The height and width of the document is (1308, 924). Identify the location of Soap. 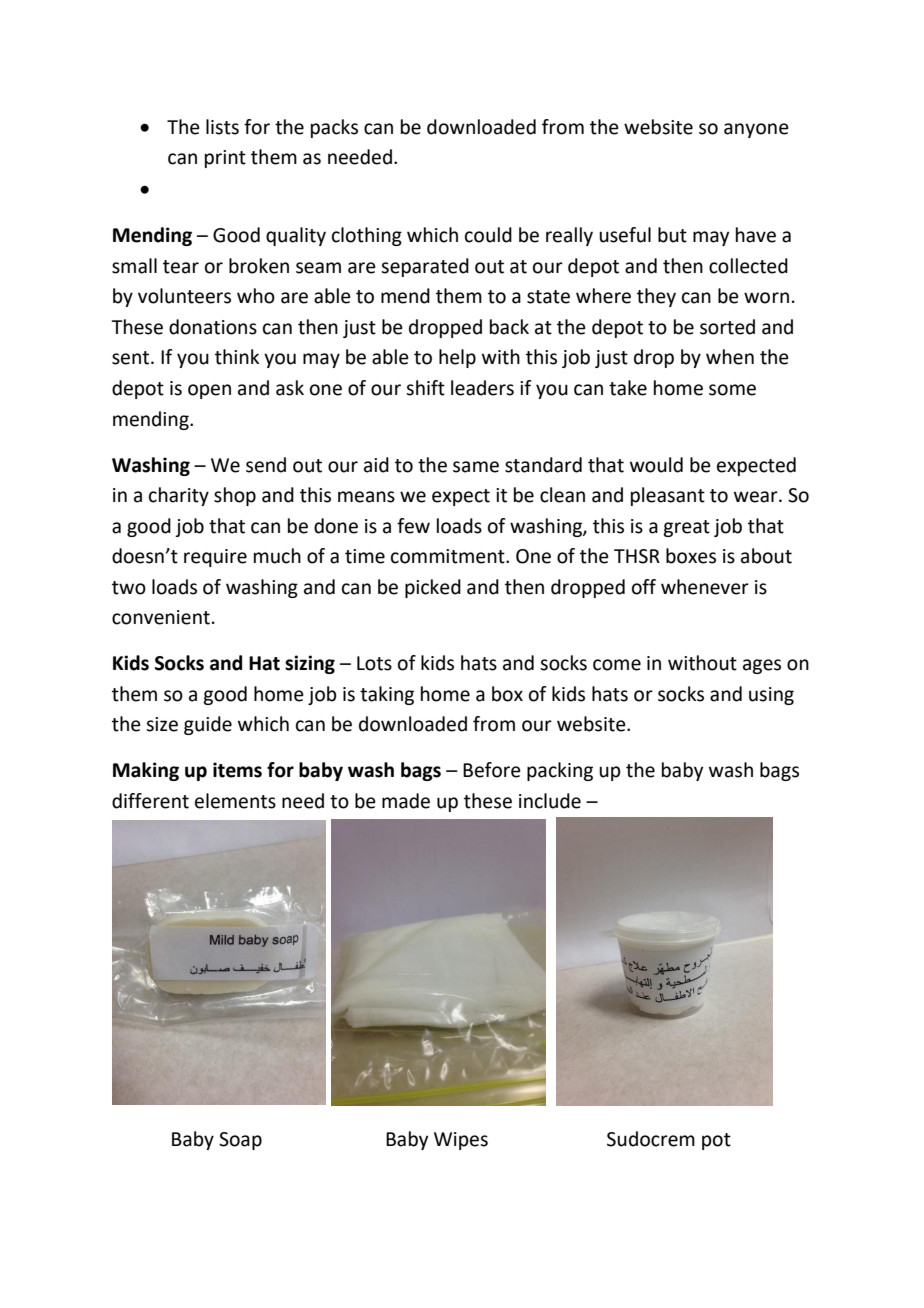
(240, 1141).
